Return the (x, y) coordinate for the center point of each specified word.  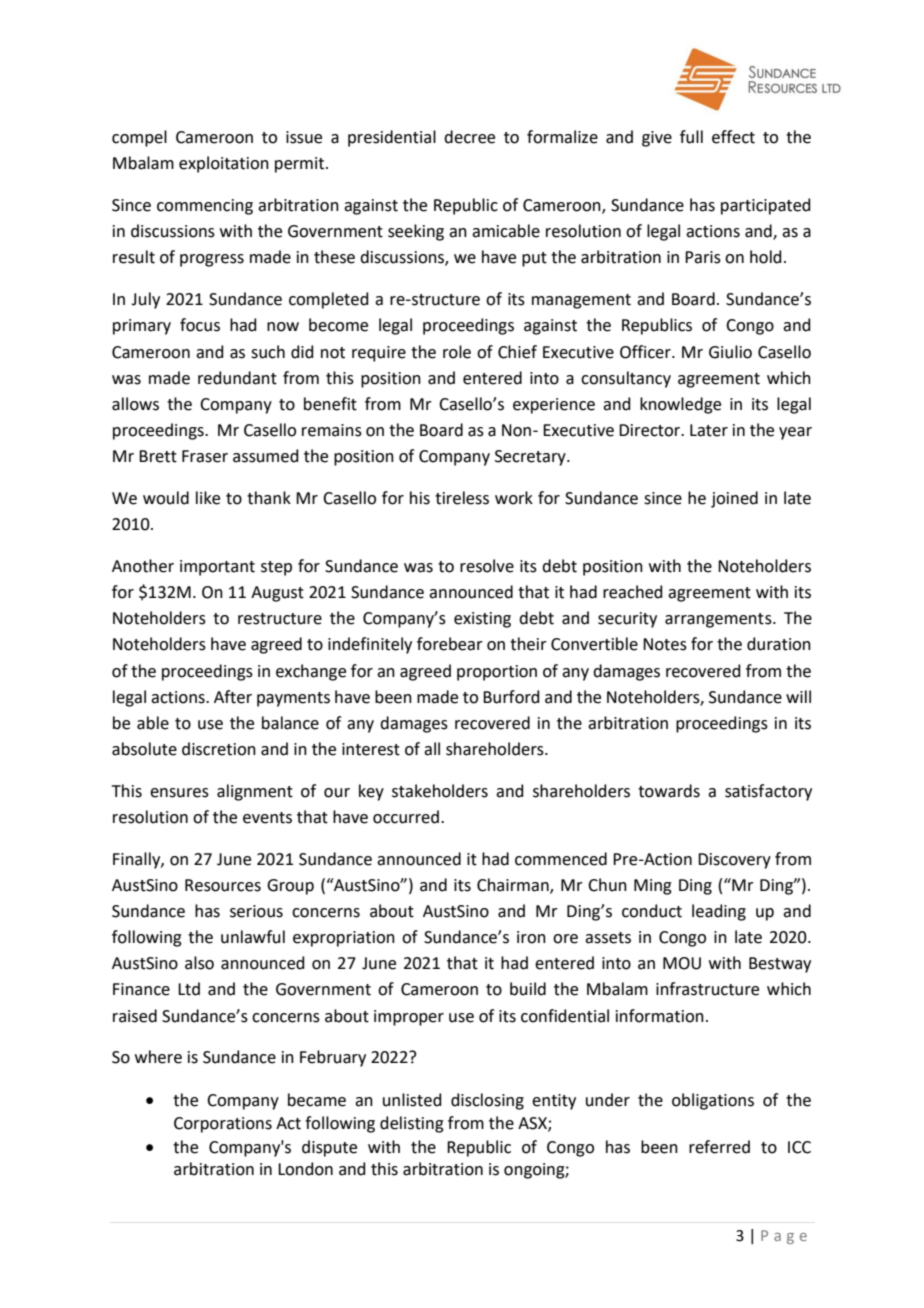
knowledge (680, 405)
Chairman (514, 885)
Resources (223, 885)
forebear (450, 644)
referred (719, 1147)
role (457, 352)
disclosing (487, 1101)
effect (733, 137)
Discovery (734, 861)
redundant (237, 378)
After (233, 697)
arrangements (719, 620)
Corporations (223, 1125)
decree (469, 137)
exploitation (224, 164)
